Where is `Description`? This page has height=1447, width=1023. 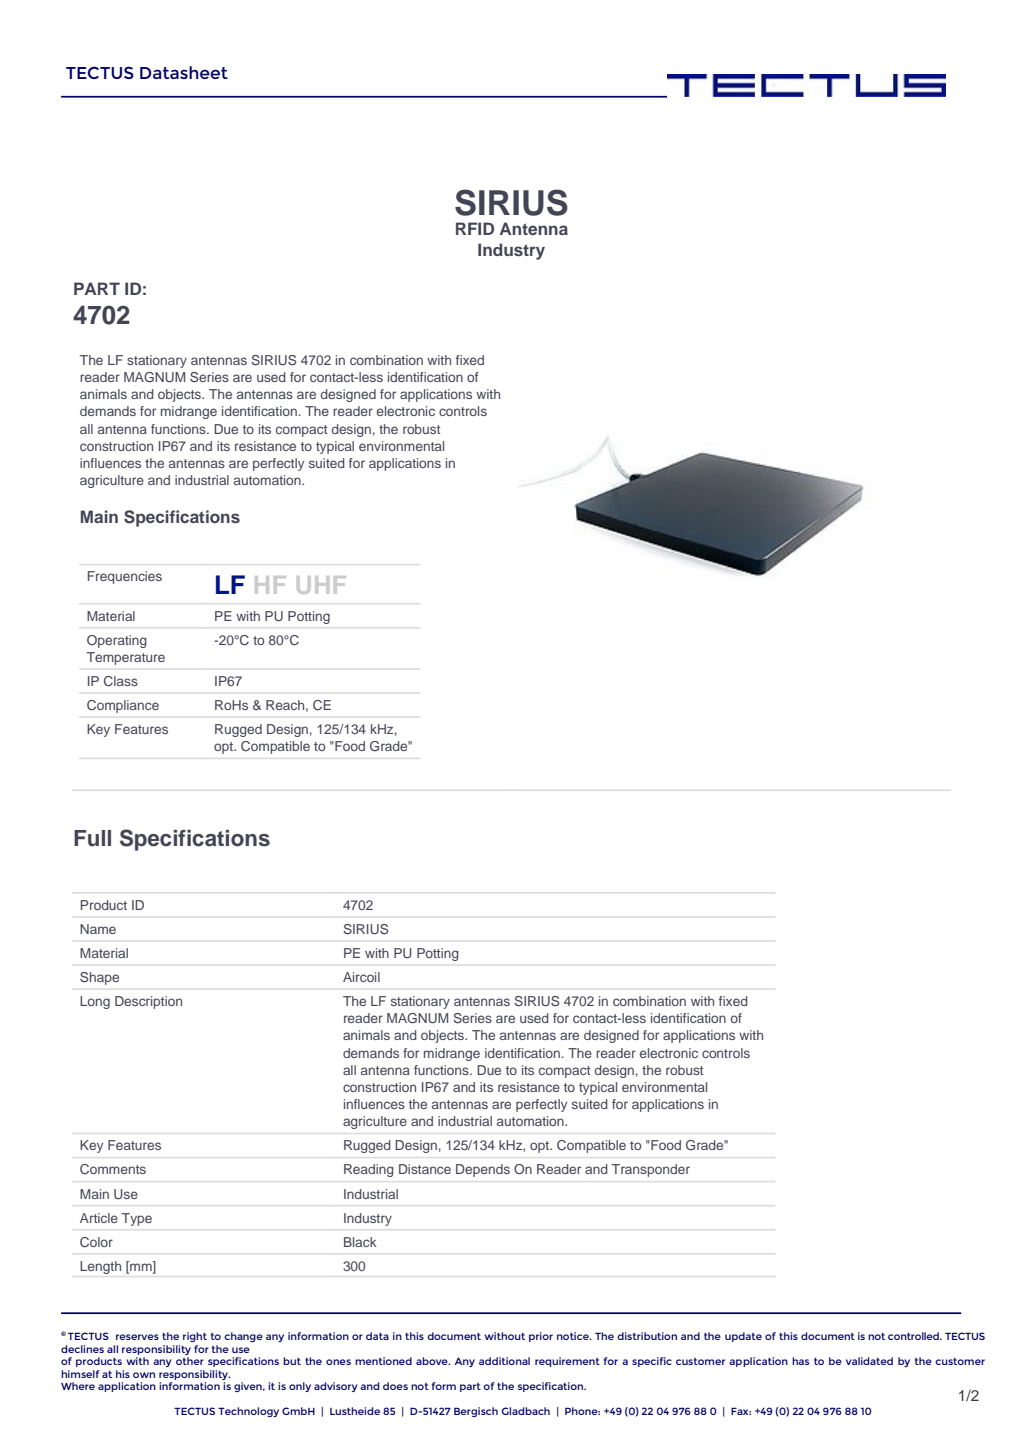
Description is located at coordinates (148, 1002).
